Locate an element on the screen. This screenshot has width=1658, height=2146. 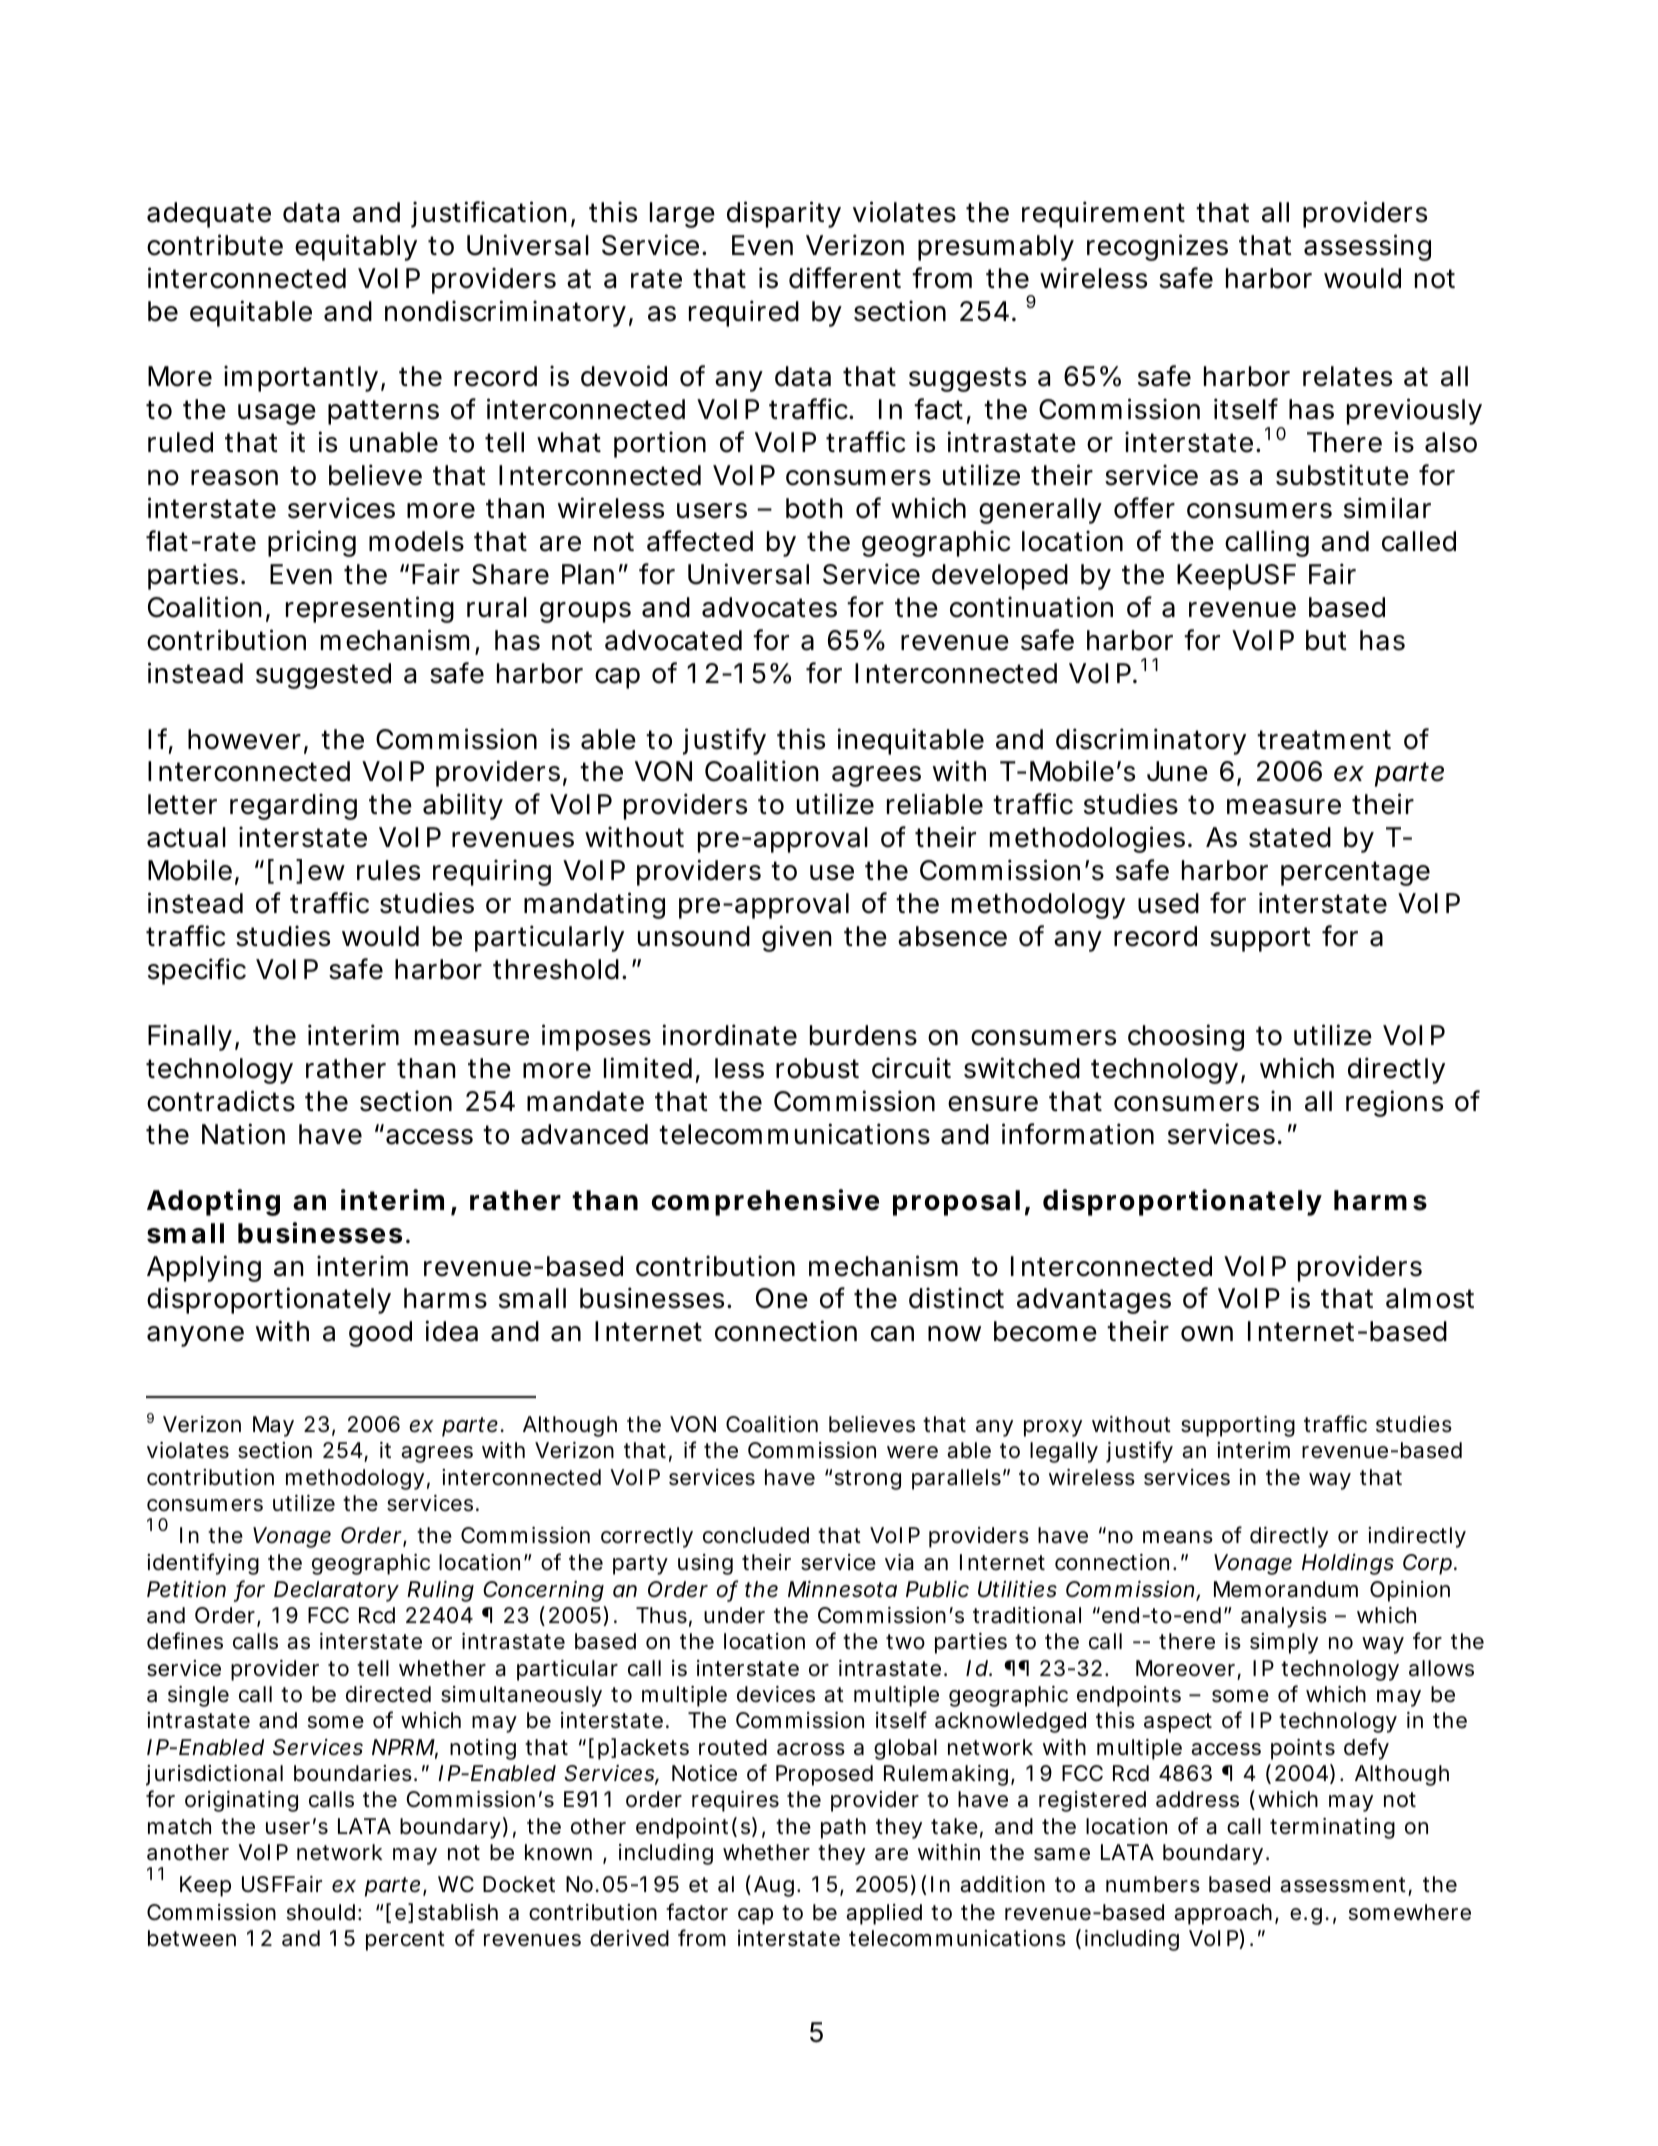
assessing is located at coordinates (1367, 247).
